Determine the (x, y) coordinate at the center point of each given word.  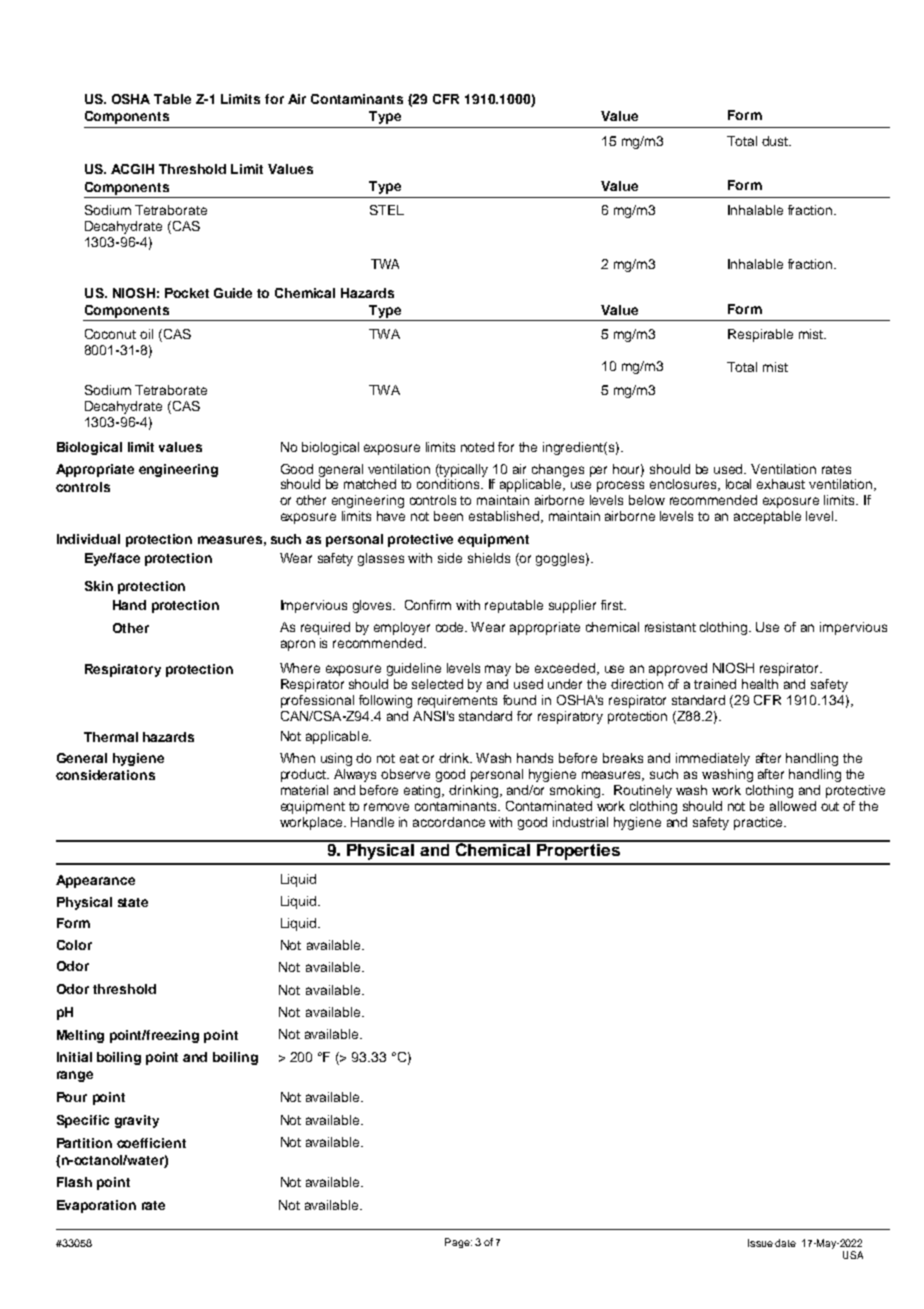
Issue (760, 1243)
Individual (88, 539)
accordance (449, 822)
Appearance (95, 881)
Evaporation (96, 1206)
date (785, 1243)
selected (437, 684)
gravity (137, 1121)
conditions (449, 484)
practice (759, 823)
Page (458, 1243)
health (760, 684)
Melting (80, 1036)
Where (300, 668)
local (738, 484)
